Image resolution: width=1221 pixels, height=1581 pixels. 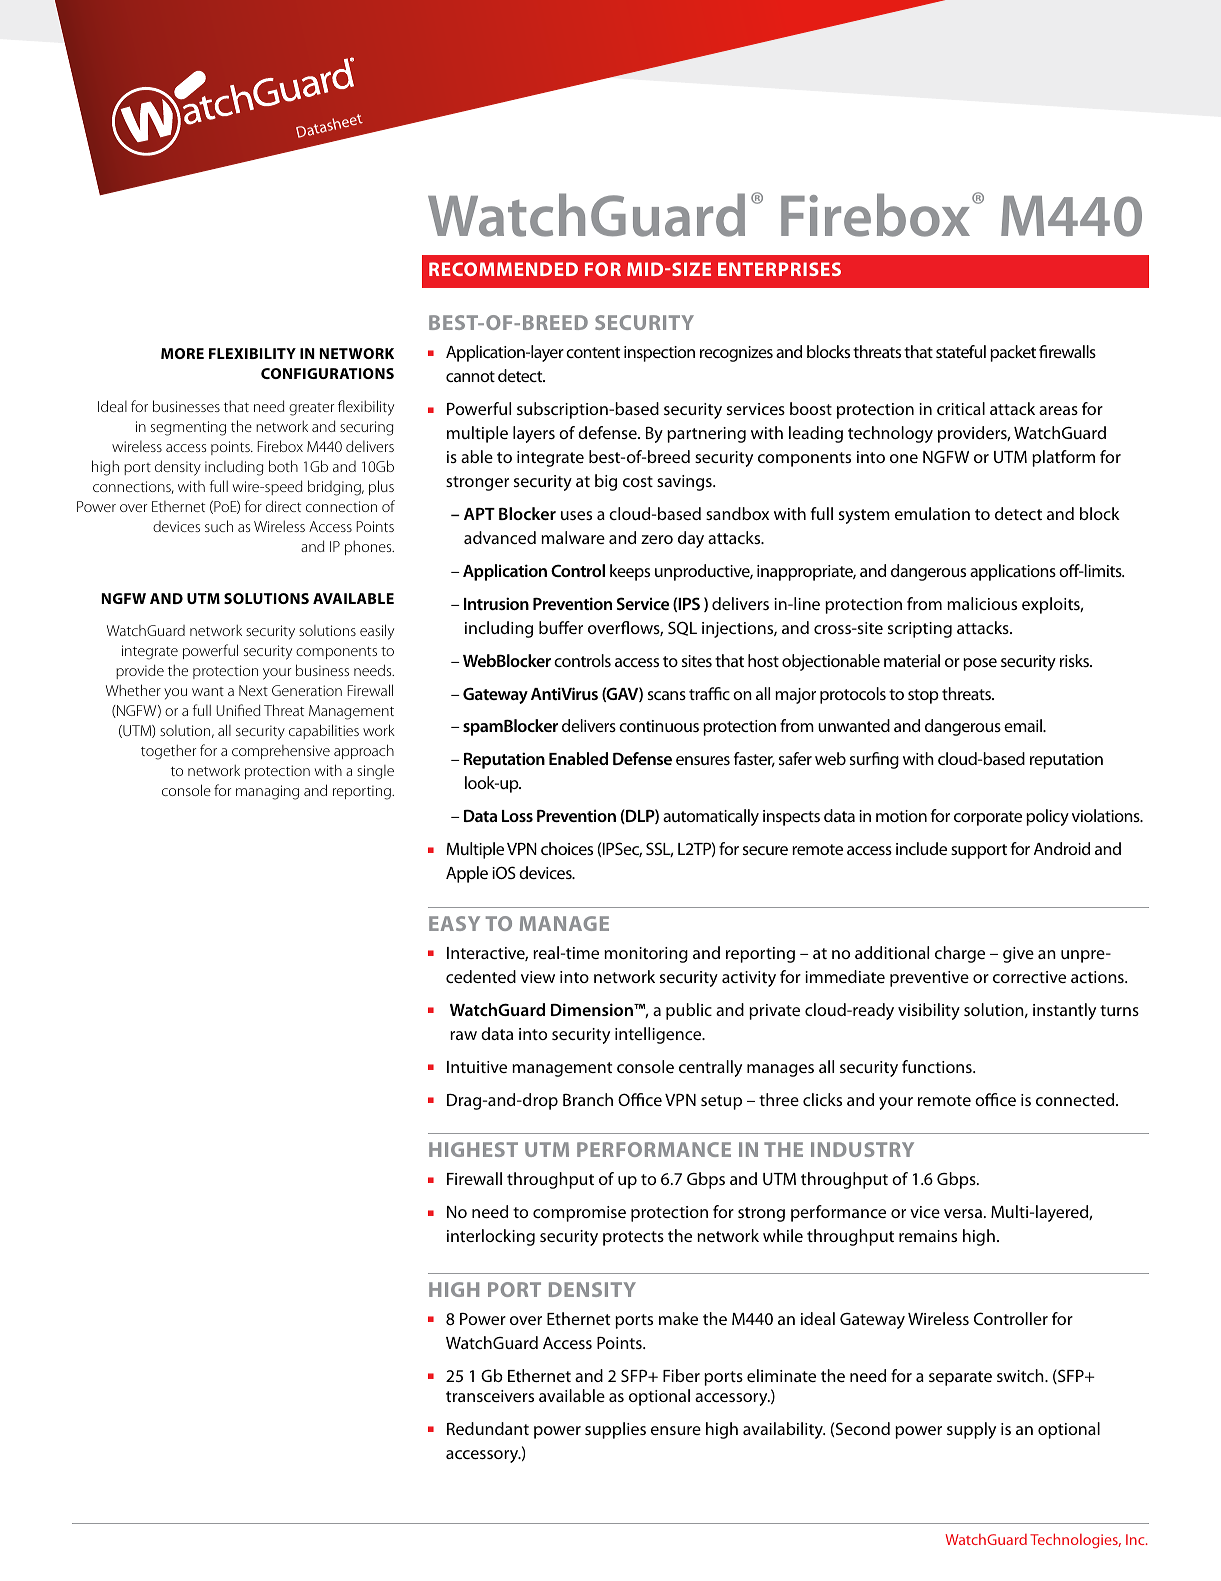 I want to click on choices, so click(x=567, y=848).
